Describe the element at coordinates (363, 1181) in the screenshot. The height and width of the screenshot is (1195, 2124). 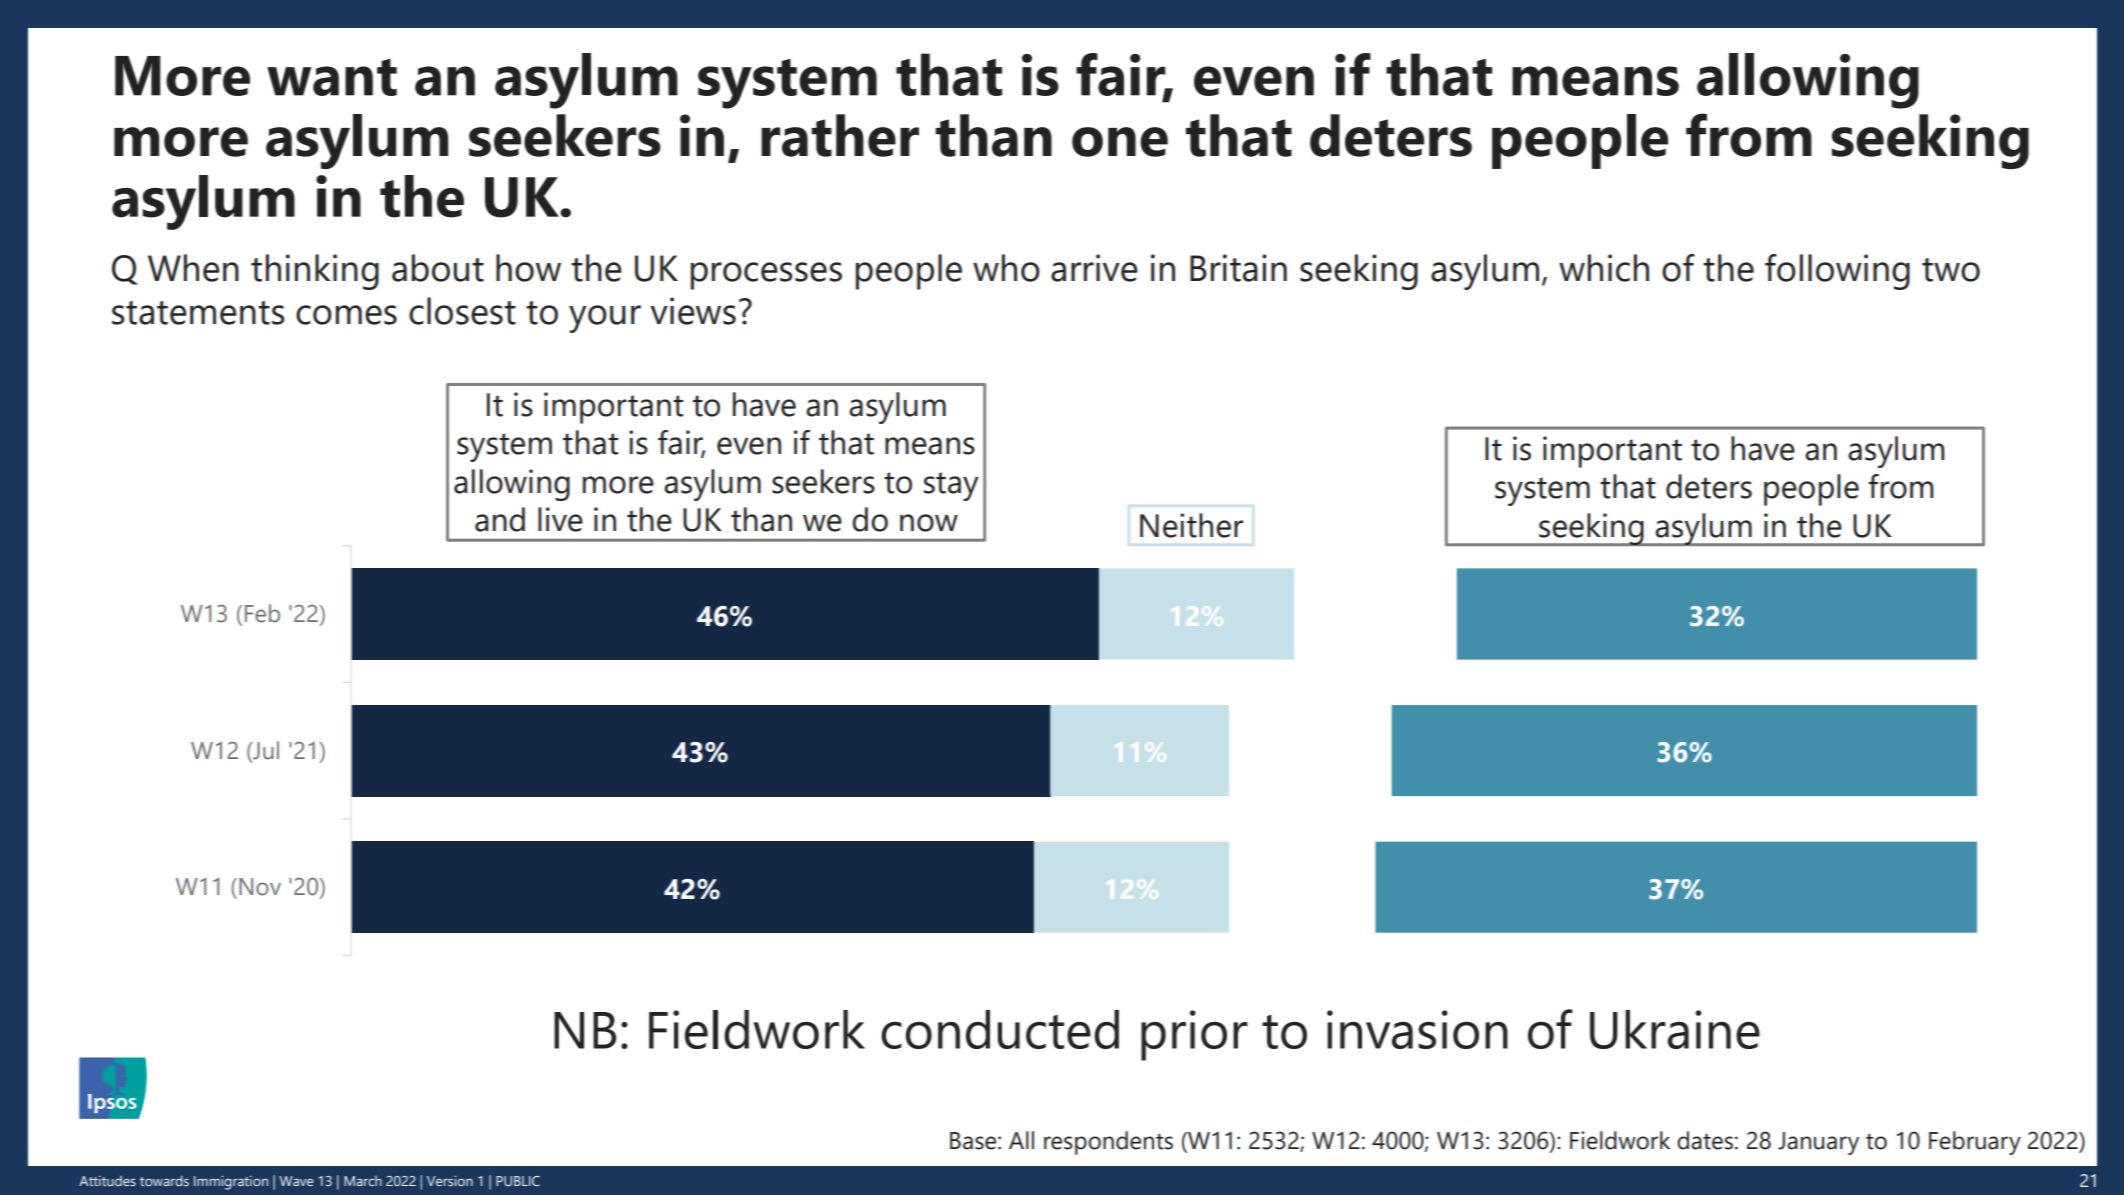
I see `March` at that location.
